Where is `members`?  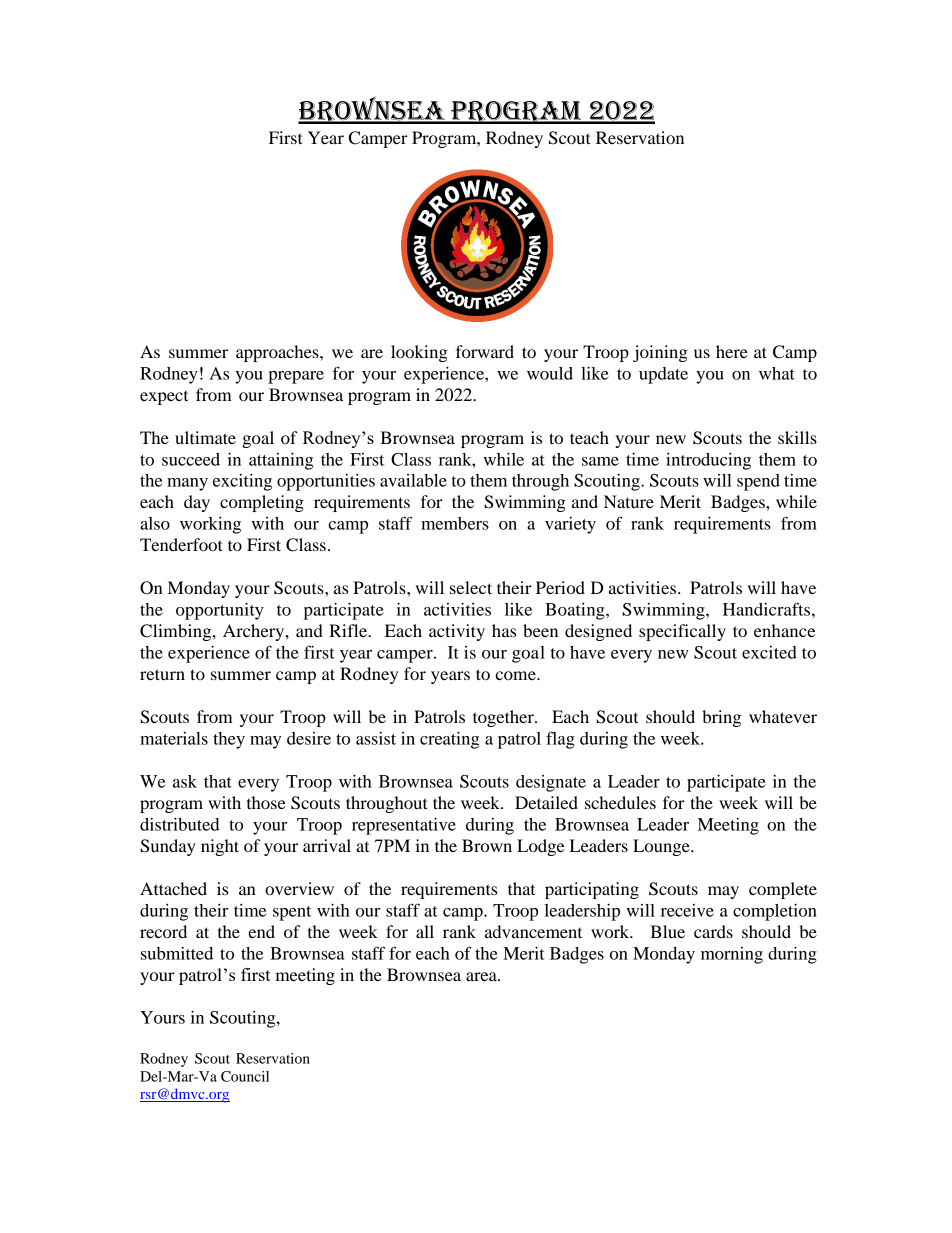 members is located at coordinates (455, 523).
